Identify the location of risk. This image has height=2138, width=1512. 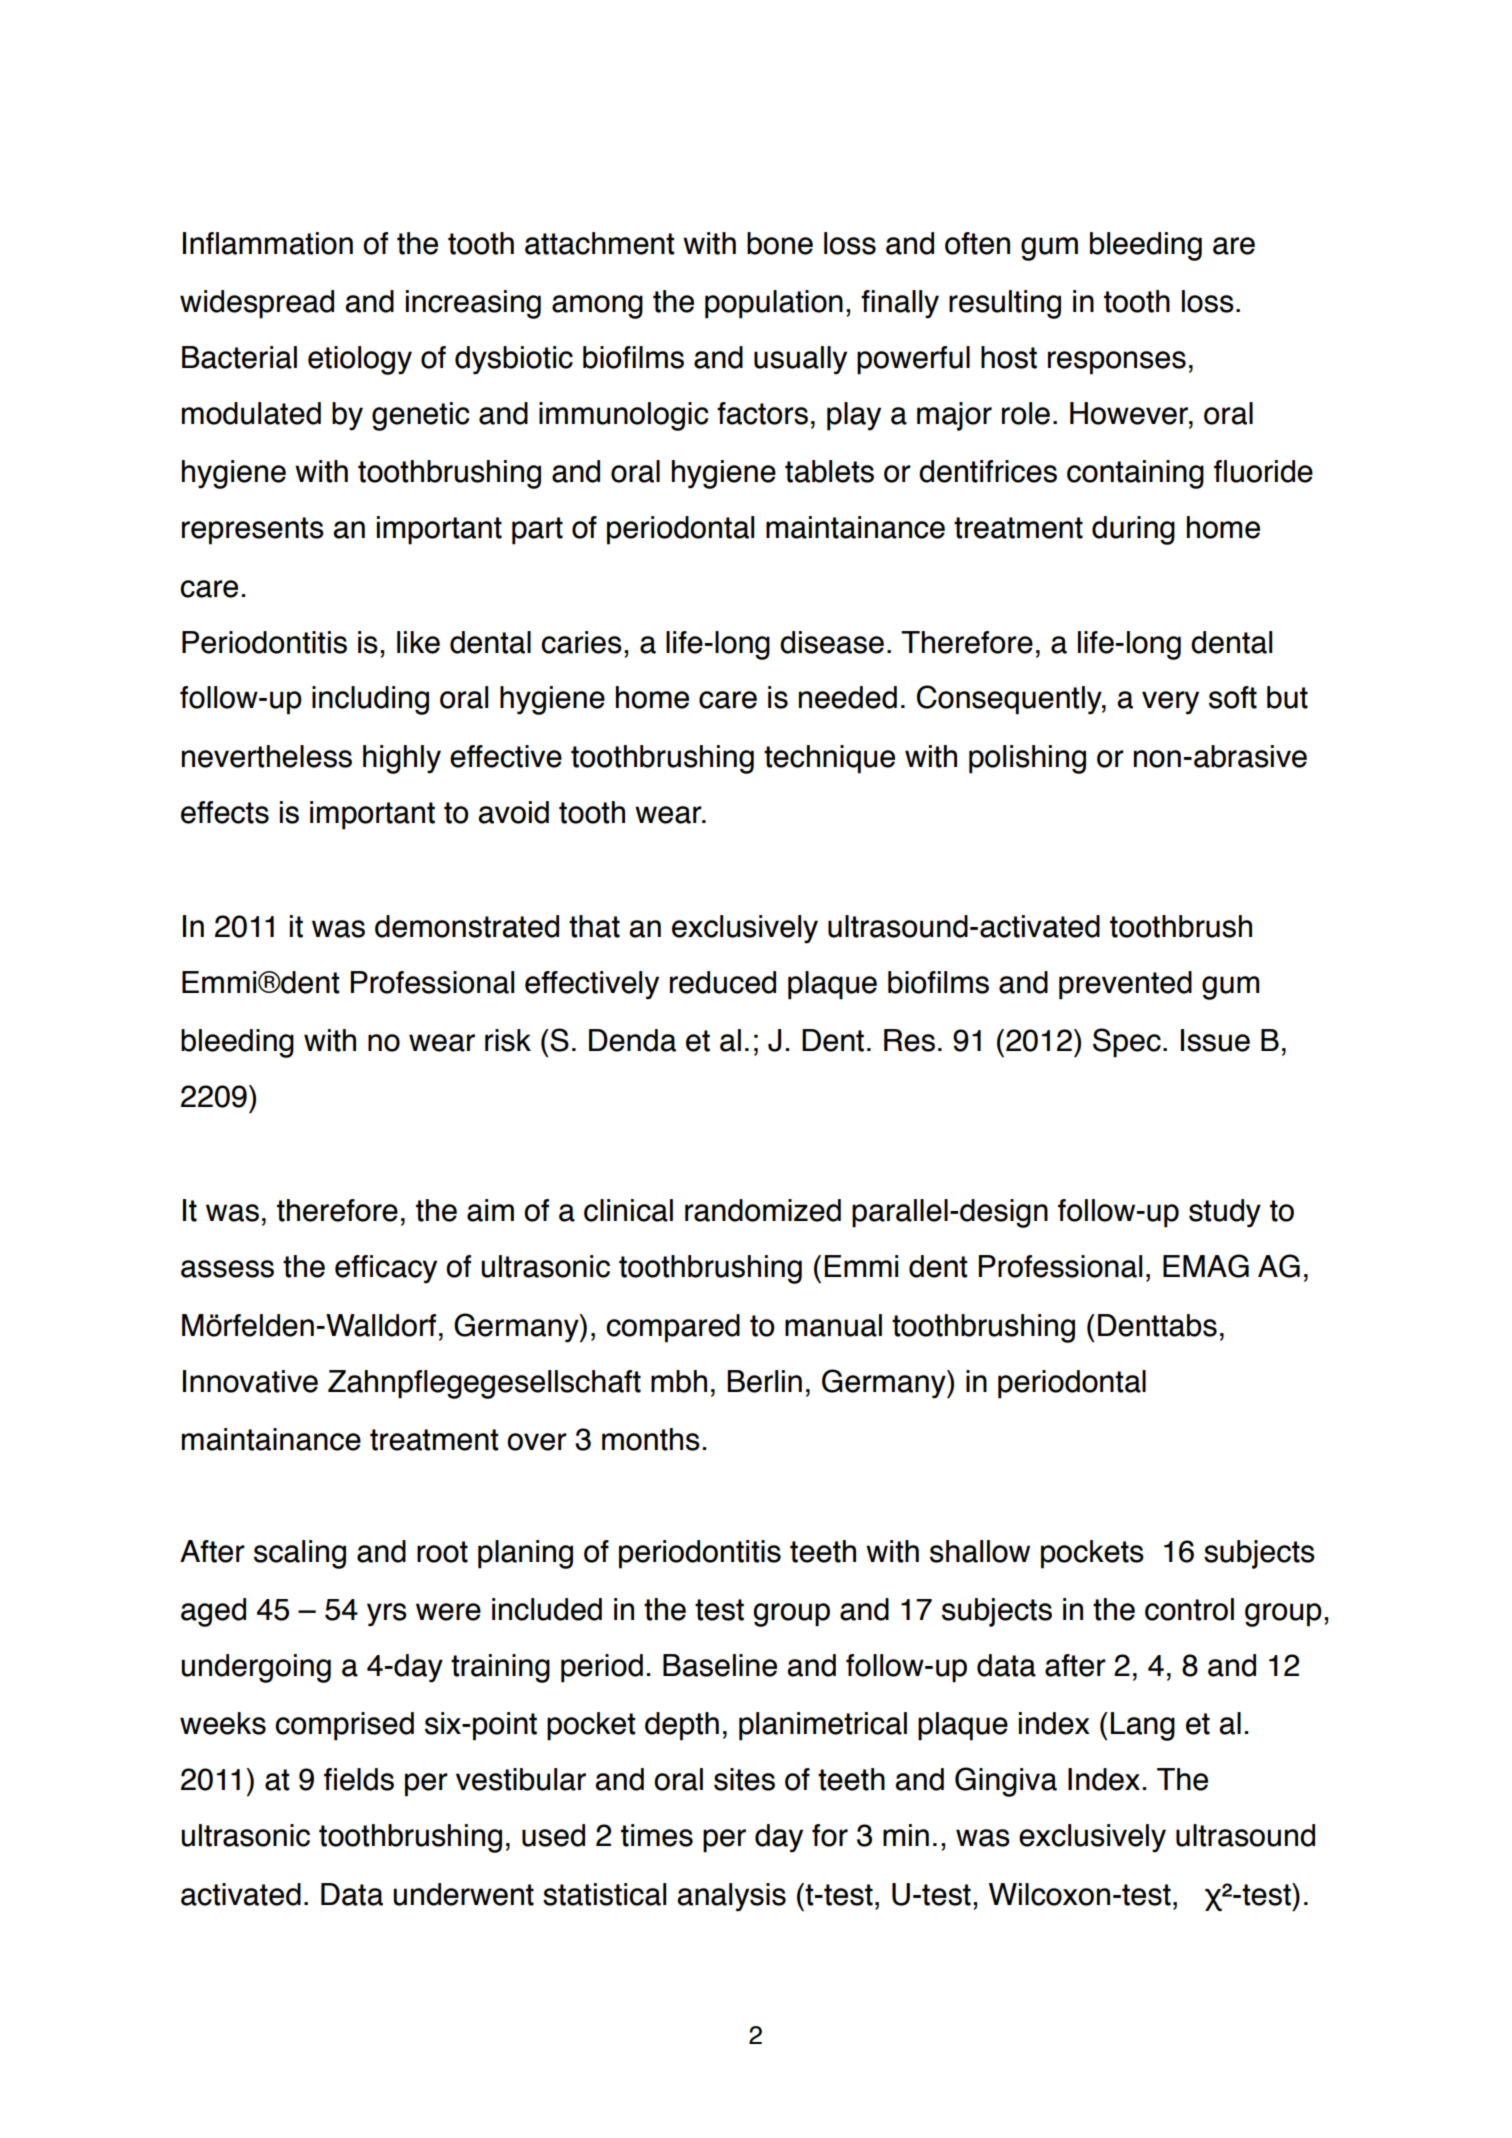
(508, 1040).
